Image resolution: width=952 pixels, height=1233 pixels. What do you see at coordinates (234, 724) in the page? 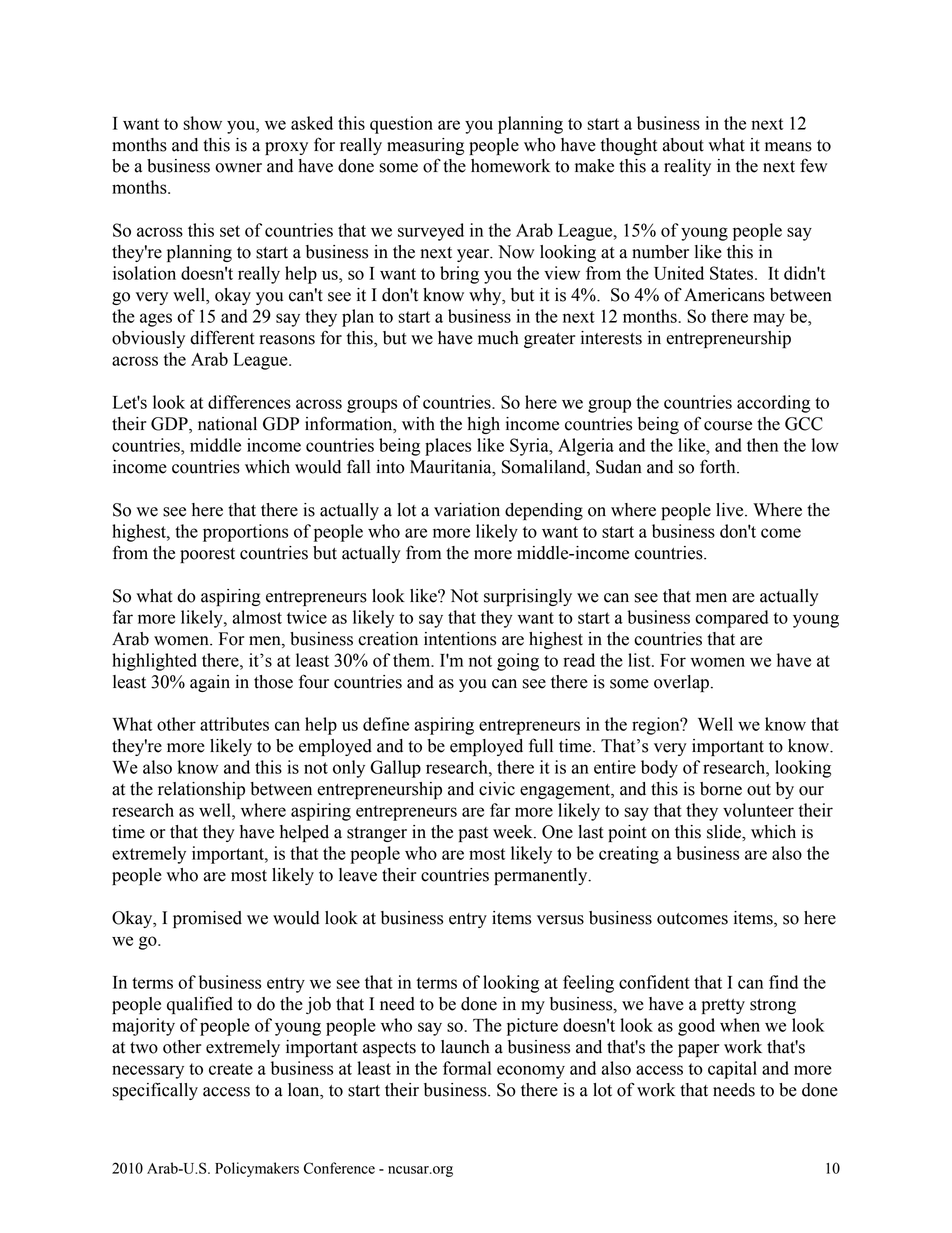
I see `attributes` at bounding box center [234, 724].
